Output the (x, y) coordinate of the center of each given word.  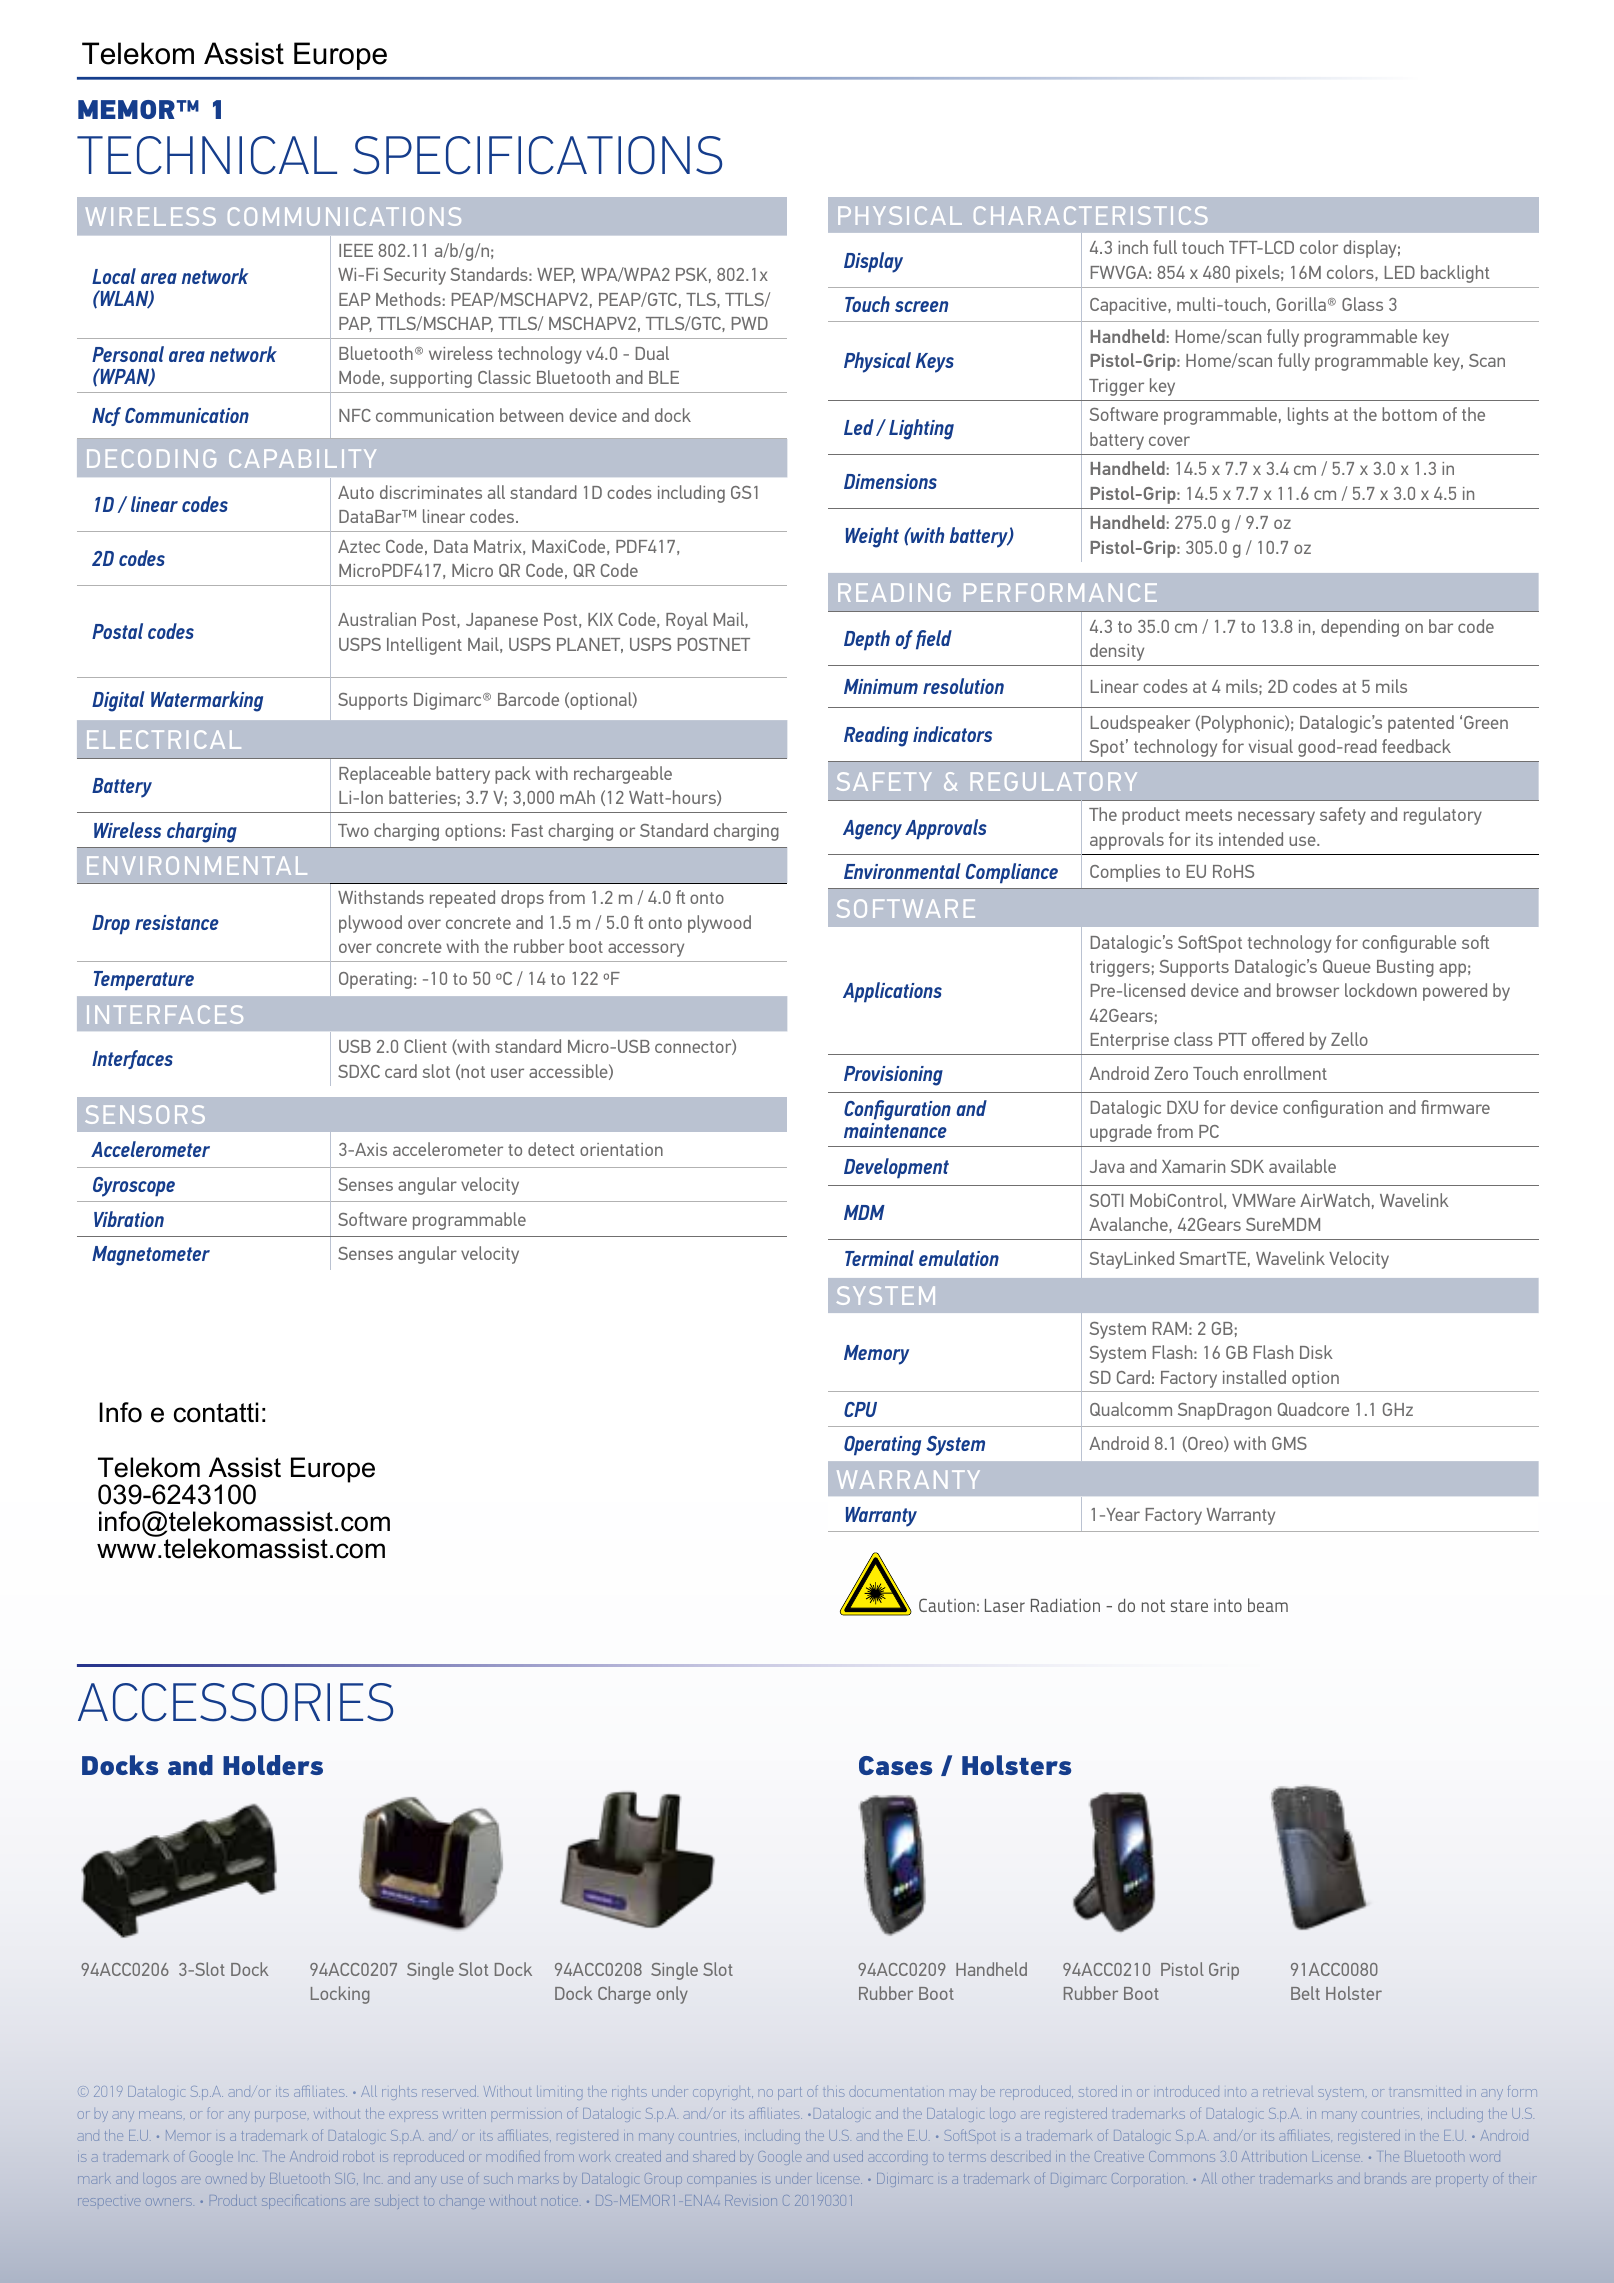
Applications (892, 992)
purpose (280, 2115)
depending (1360, 628)
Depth (867, 640)
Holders (273, 1765)
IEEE (356, 250)
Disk (1316, 1352)
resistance (177, 922)
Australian (377, 619)
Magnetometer (151, 1256)
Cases (896, 1765)
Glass (1362, 304)
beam (1268, 1605)
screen (921, 306)
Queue (1347, 966)
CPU (860, 1409)
